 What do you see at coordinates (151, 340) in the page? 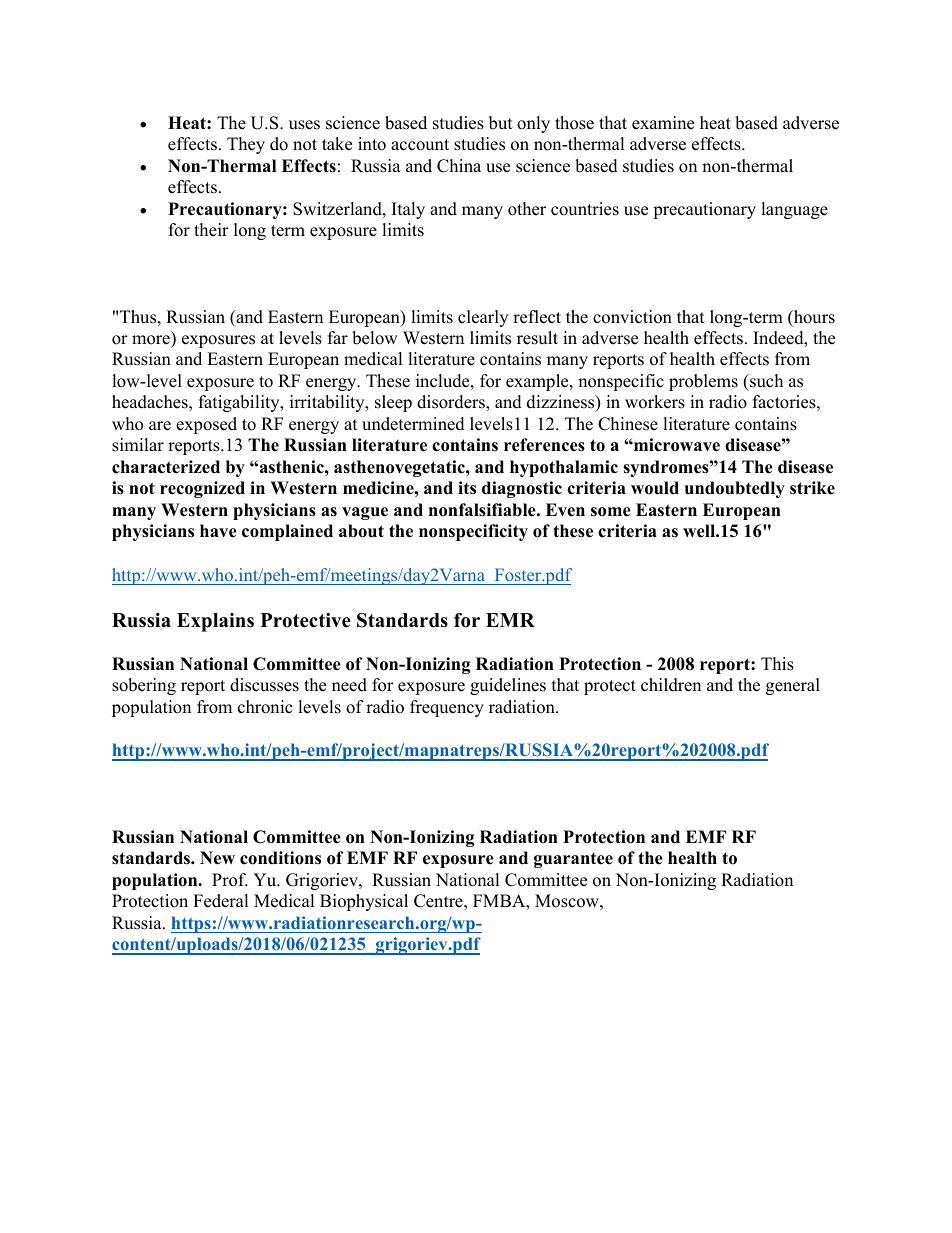
I see `more` at bounding box center [151, 340].
